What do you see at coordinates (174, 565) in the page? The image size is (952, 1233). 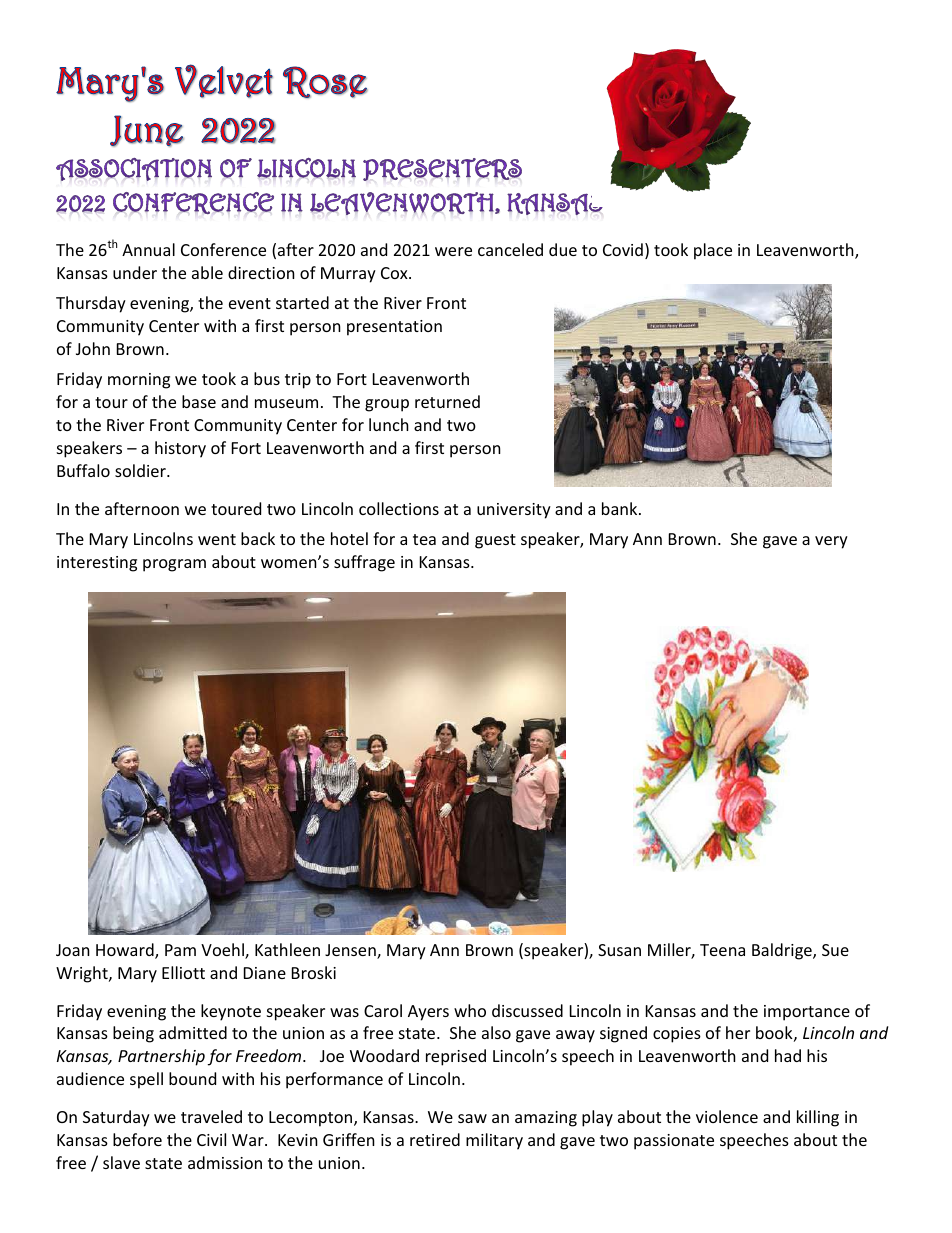 I see `program` at bounding box center [174, 565].
